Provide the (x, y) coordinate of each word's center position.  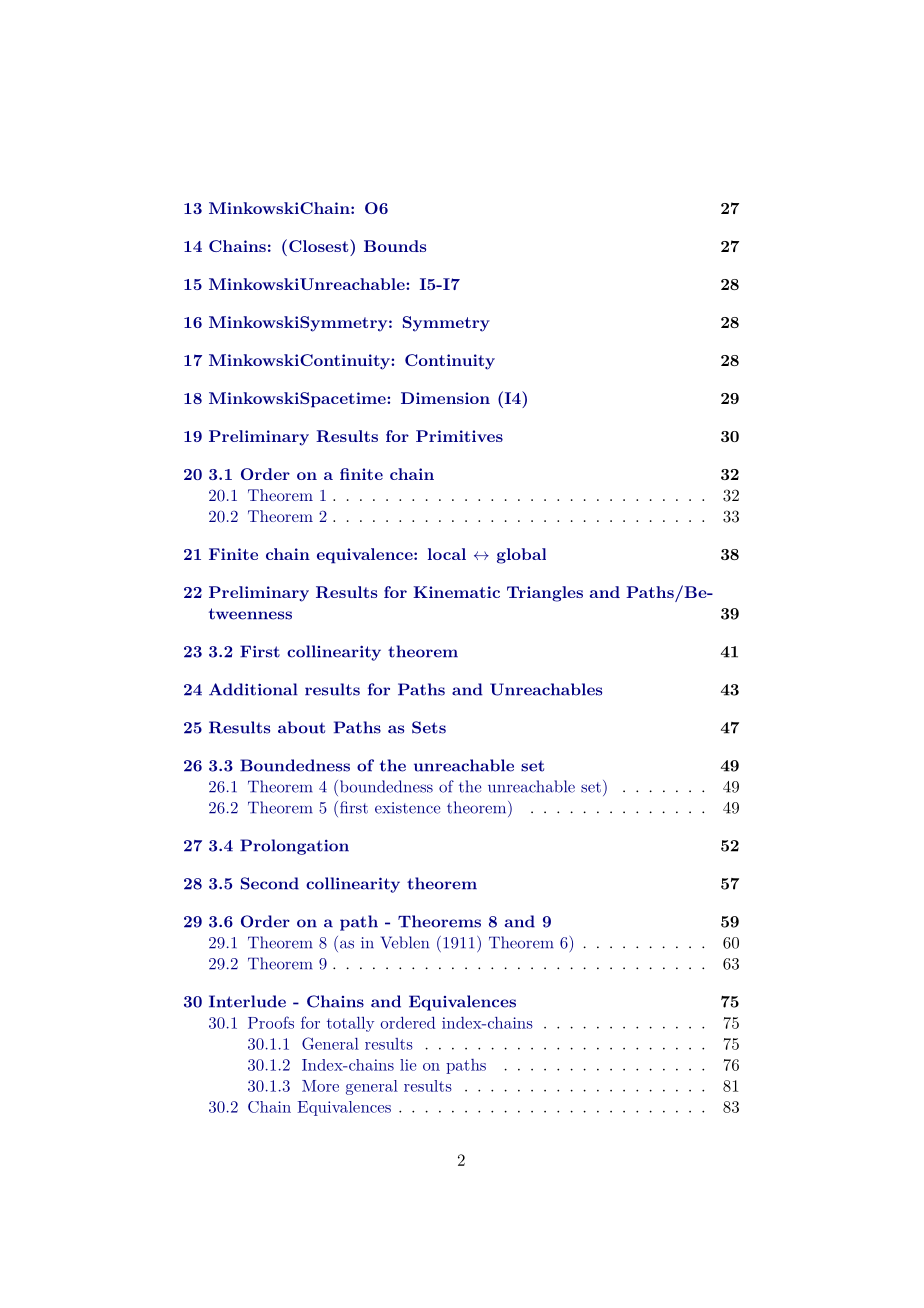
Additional (253, 689)
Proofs (271, 1022)
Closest (320, 245)
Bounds (395, 246)
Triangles (545, 594)
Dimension (445, 398)
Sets (429, 727)
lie (408, 1065)
